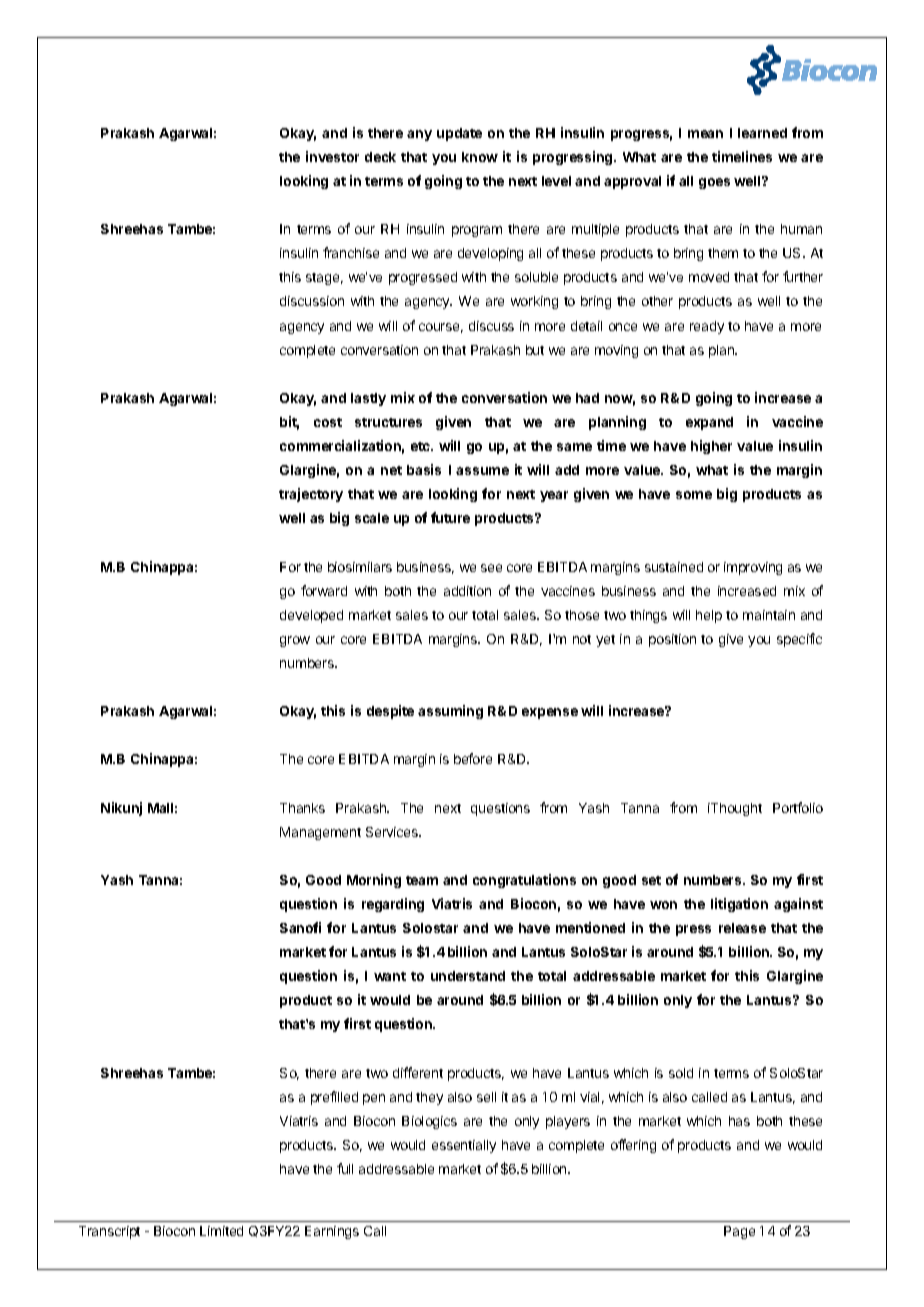 The width and height of the image is (924, 1307). Describe the element at coordinates (328, 422) in the image. I see `cost` at that location.
